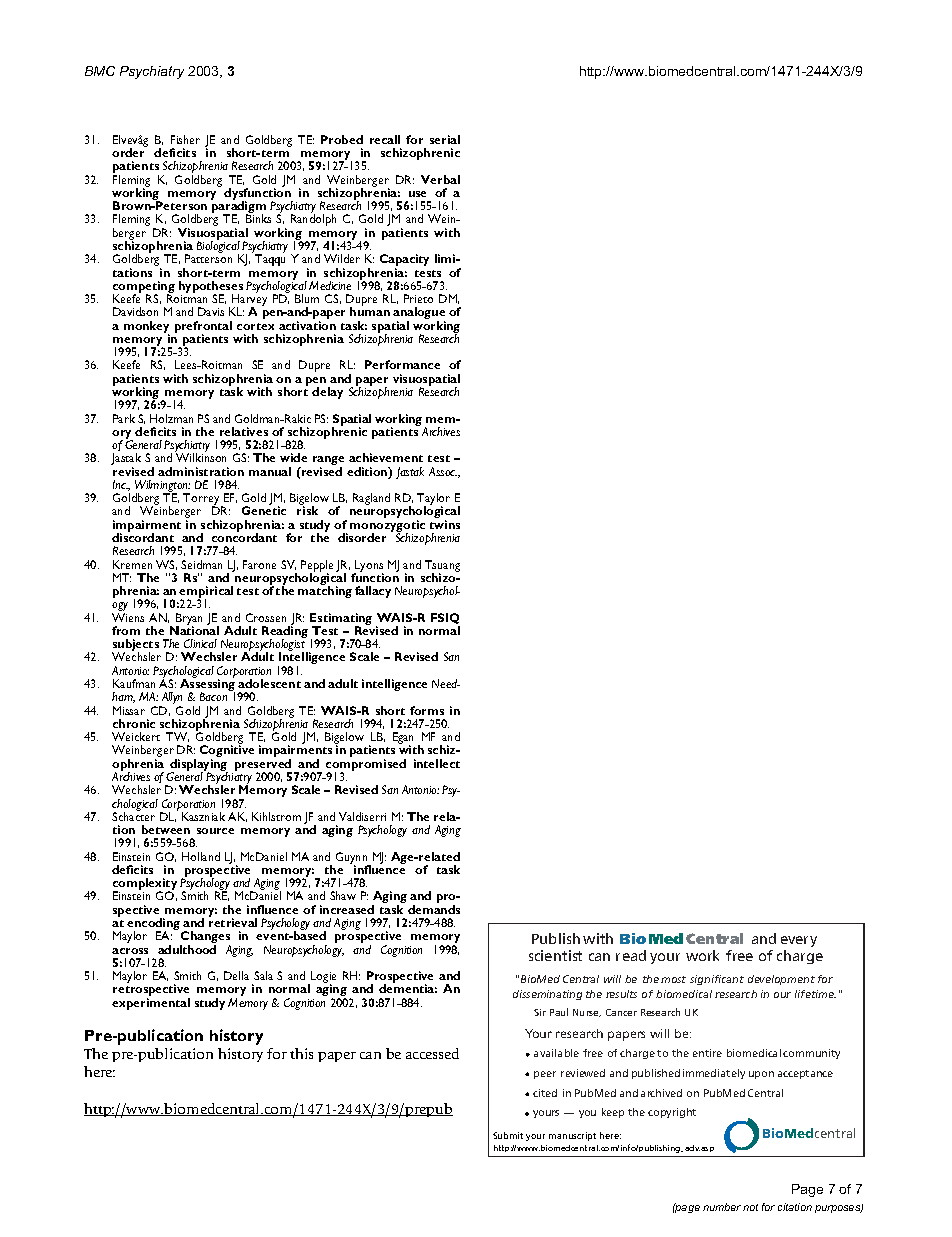 The image size is (952, 1237). What do you see at coordinates (200, 643) in the page?
I see `Clinical` at bounding box center [200, 643].
